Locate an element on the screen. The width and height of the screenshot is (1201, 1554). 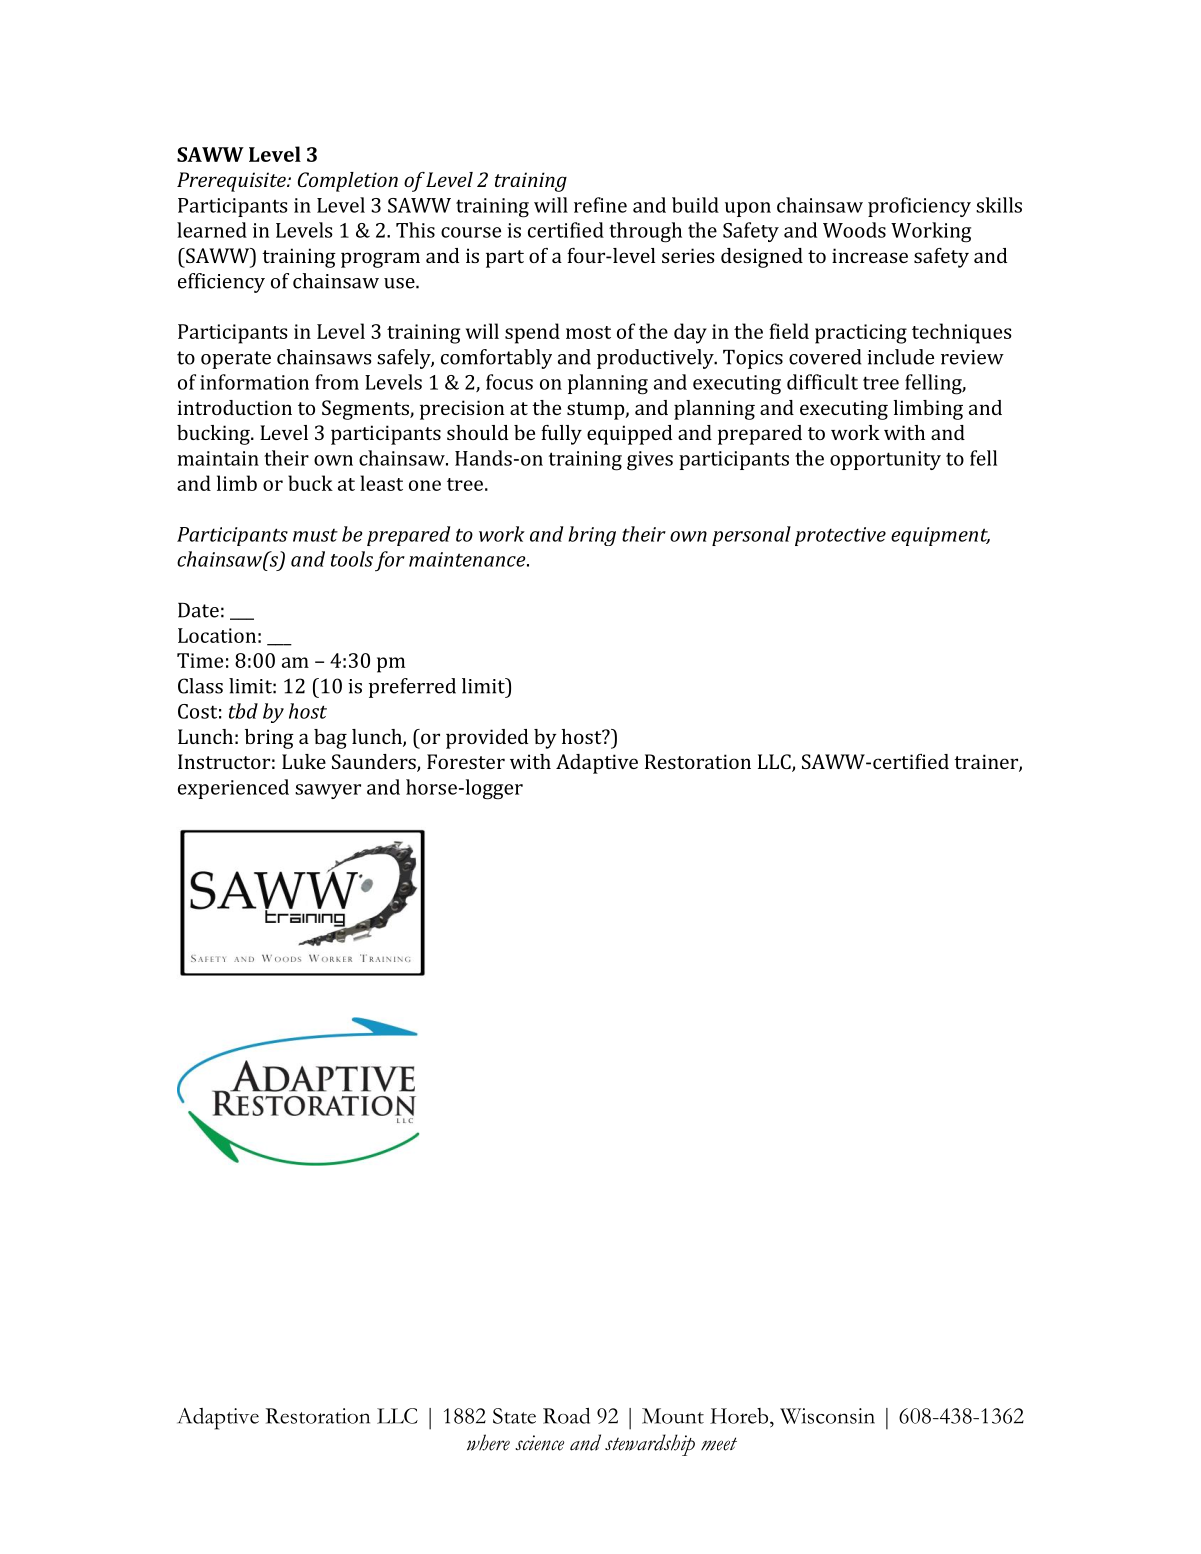
sawyer is located at coordinates (328, 791).
